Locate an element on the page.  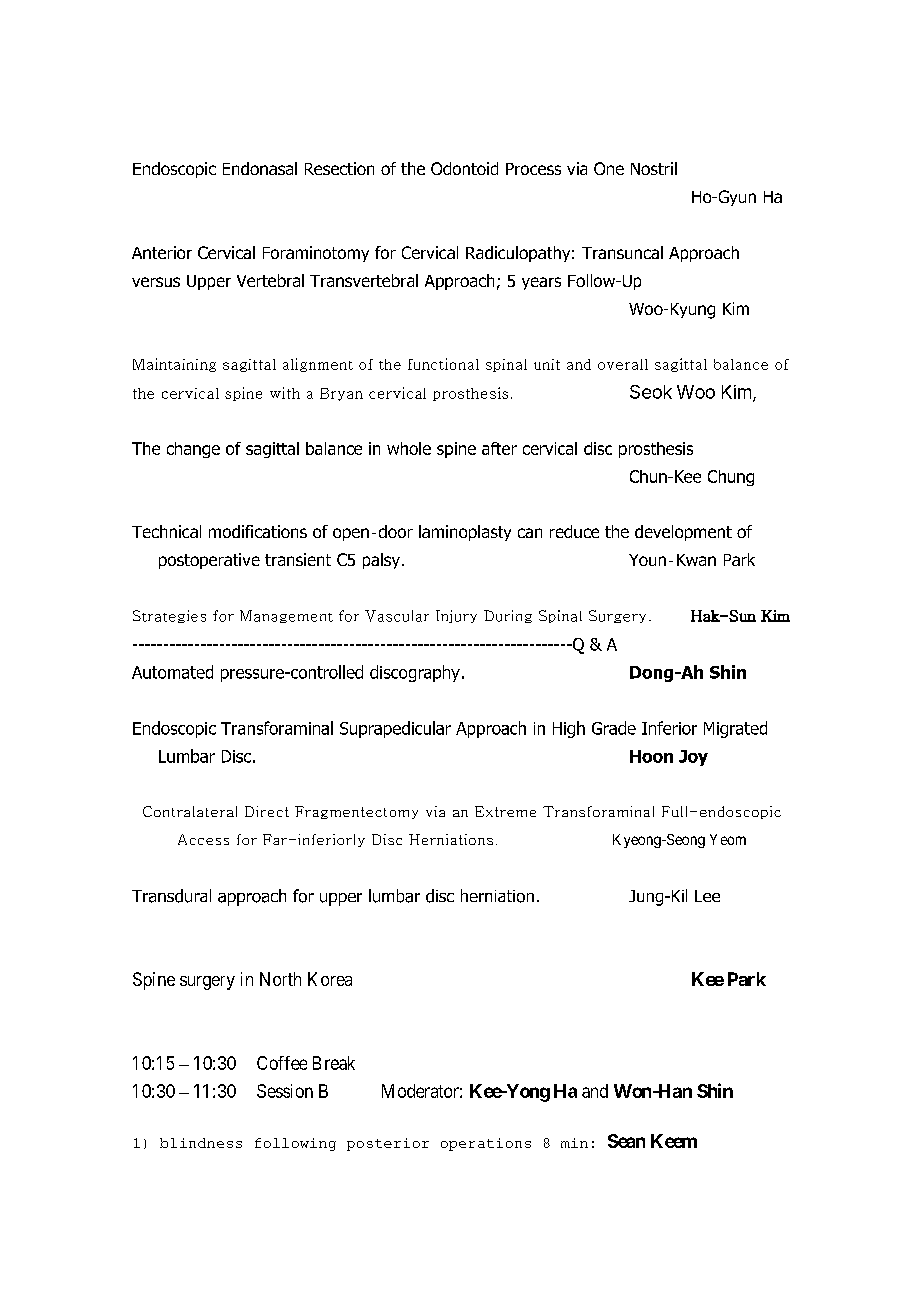
blindness is located at coordinates (201, 1143).
